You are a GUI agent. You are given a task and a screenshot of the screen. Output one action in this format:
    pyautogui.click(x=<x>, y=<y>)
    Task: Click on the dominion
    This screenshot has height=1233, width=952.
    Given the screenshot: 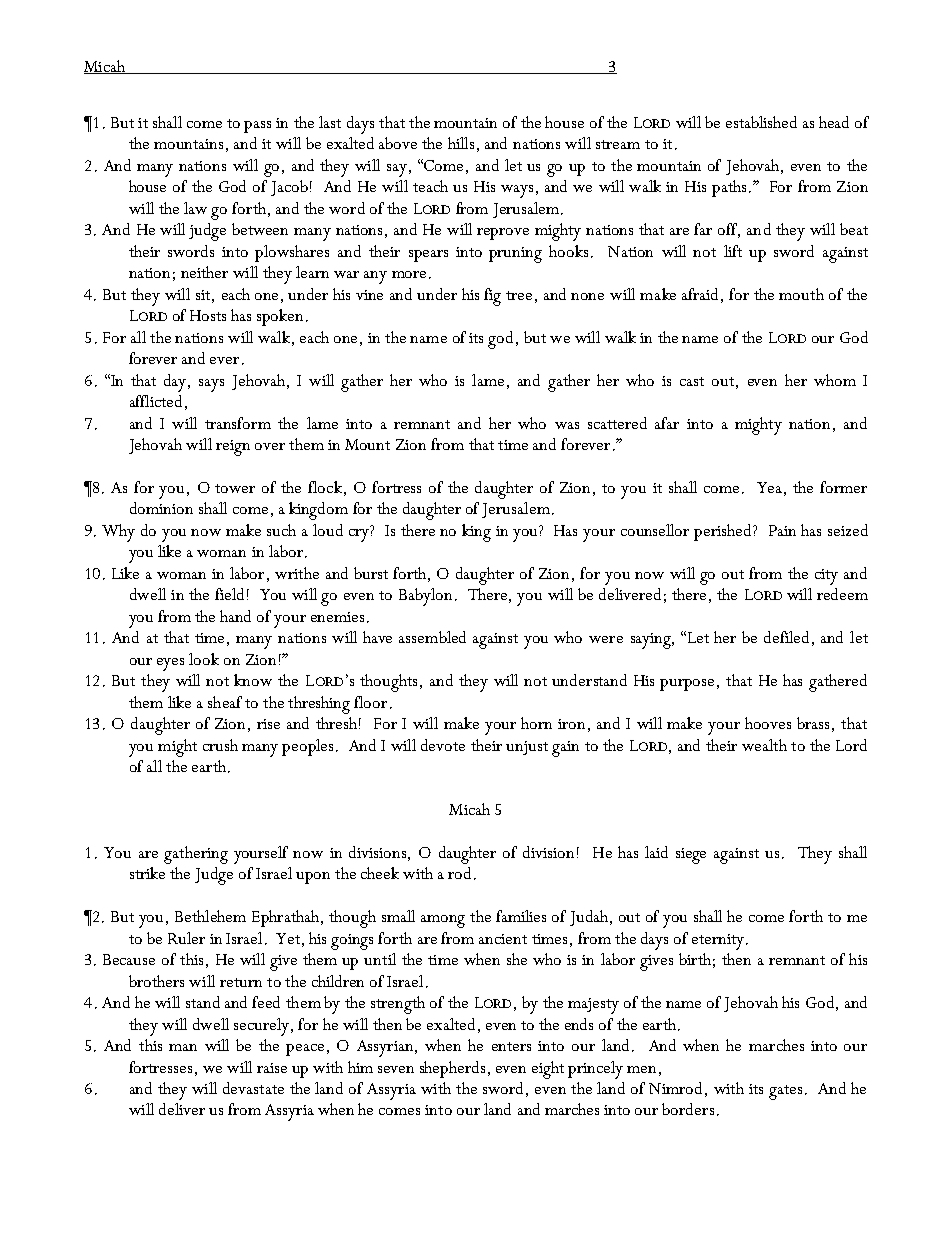 What is the action you would take?
    pyautogui.click(x=161, y=508)
